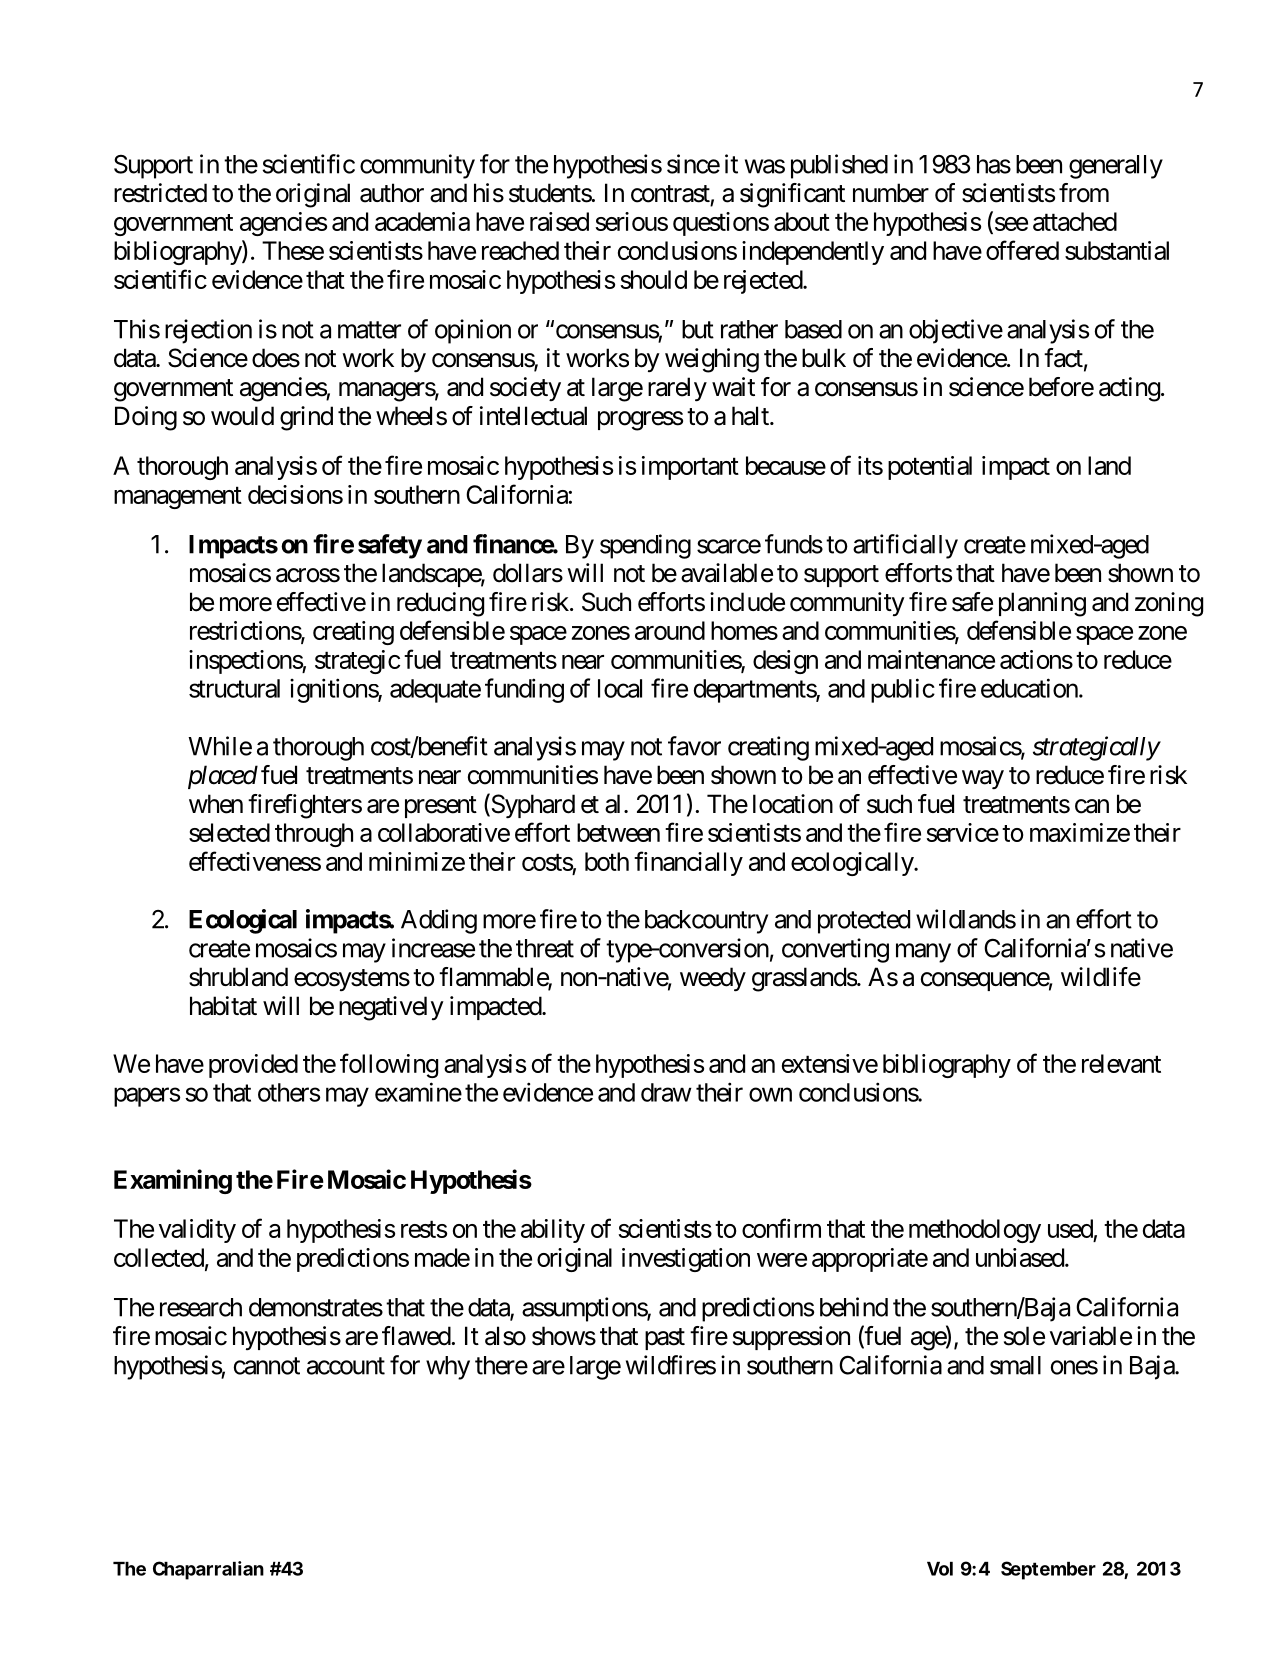 This screenshot has width=1279, height=1656. I want to click on author, so click(392, 193).
